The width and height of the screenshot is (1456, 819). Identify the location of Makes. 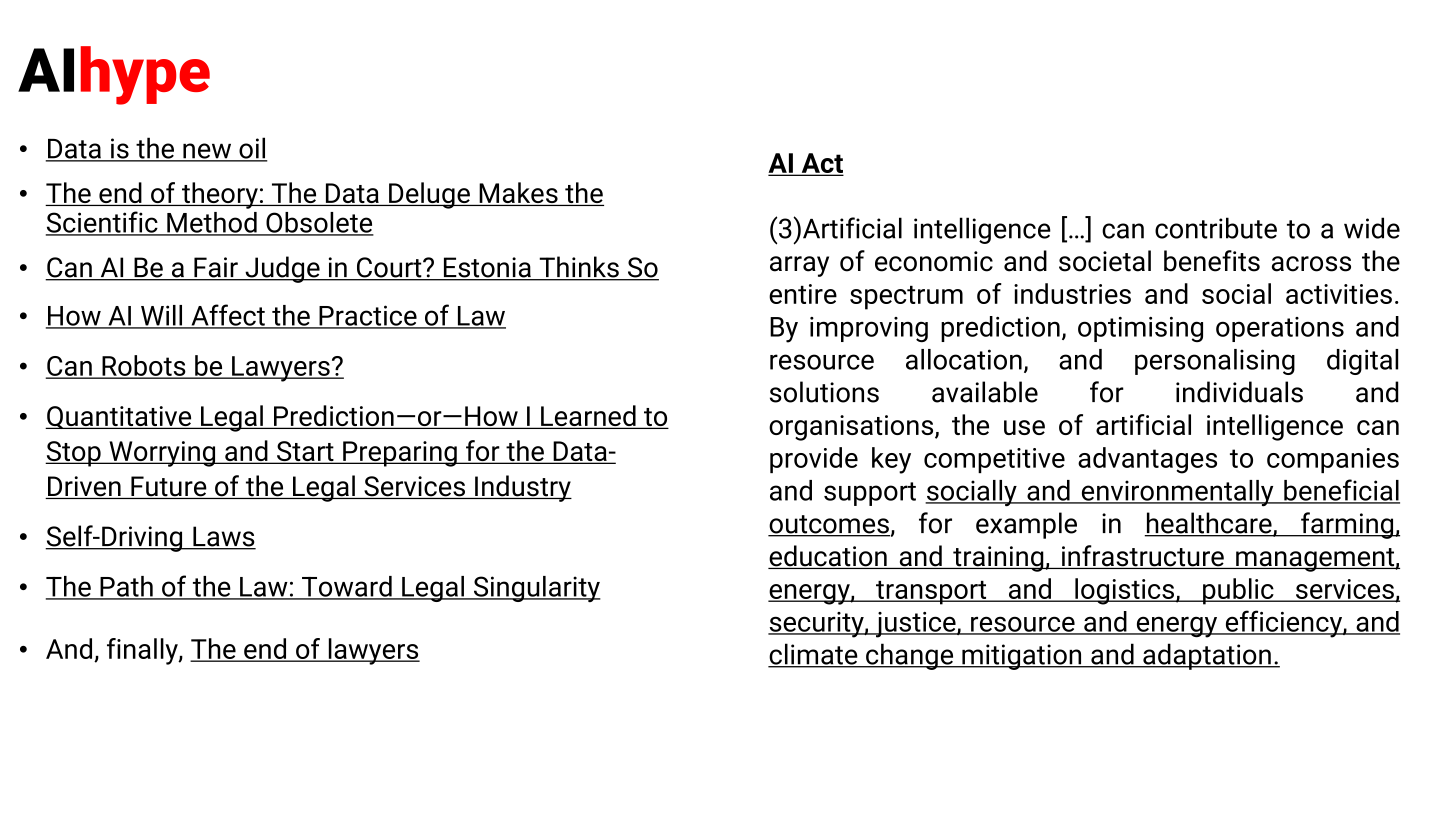
(518, 194).
